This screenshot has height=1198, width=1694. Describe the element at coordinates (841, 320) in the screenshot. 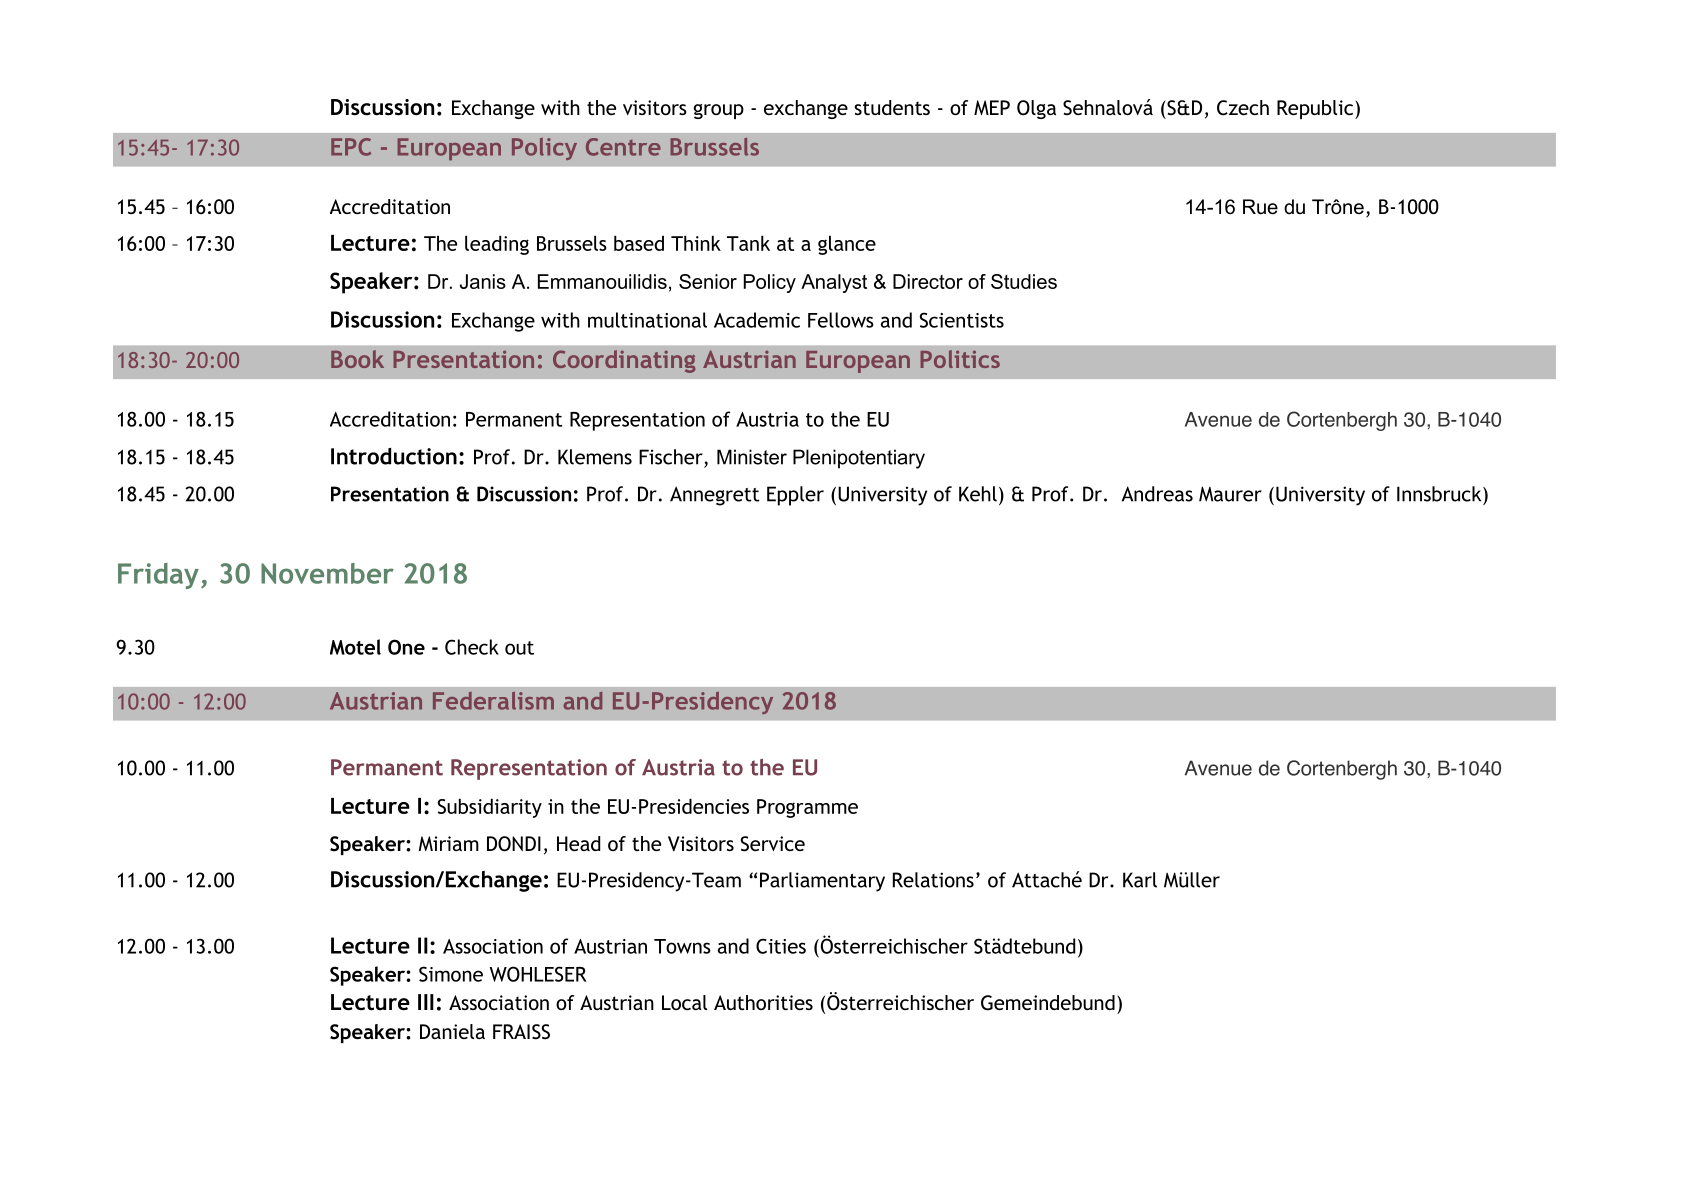

I see `Fellows` at that location.
